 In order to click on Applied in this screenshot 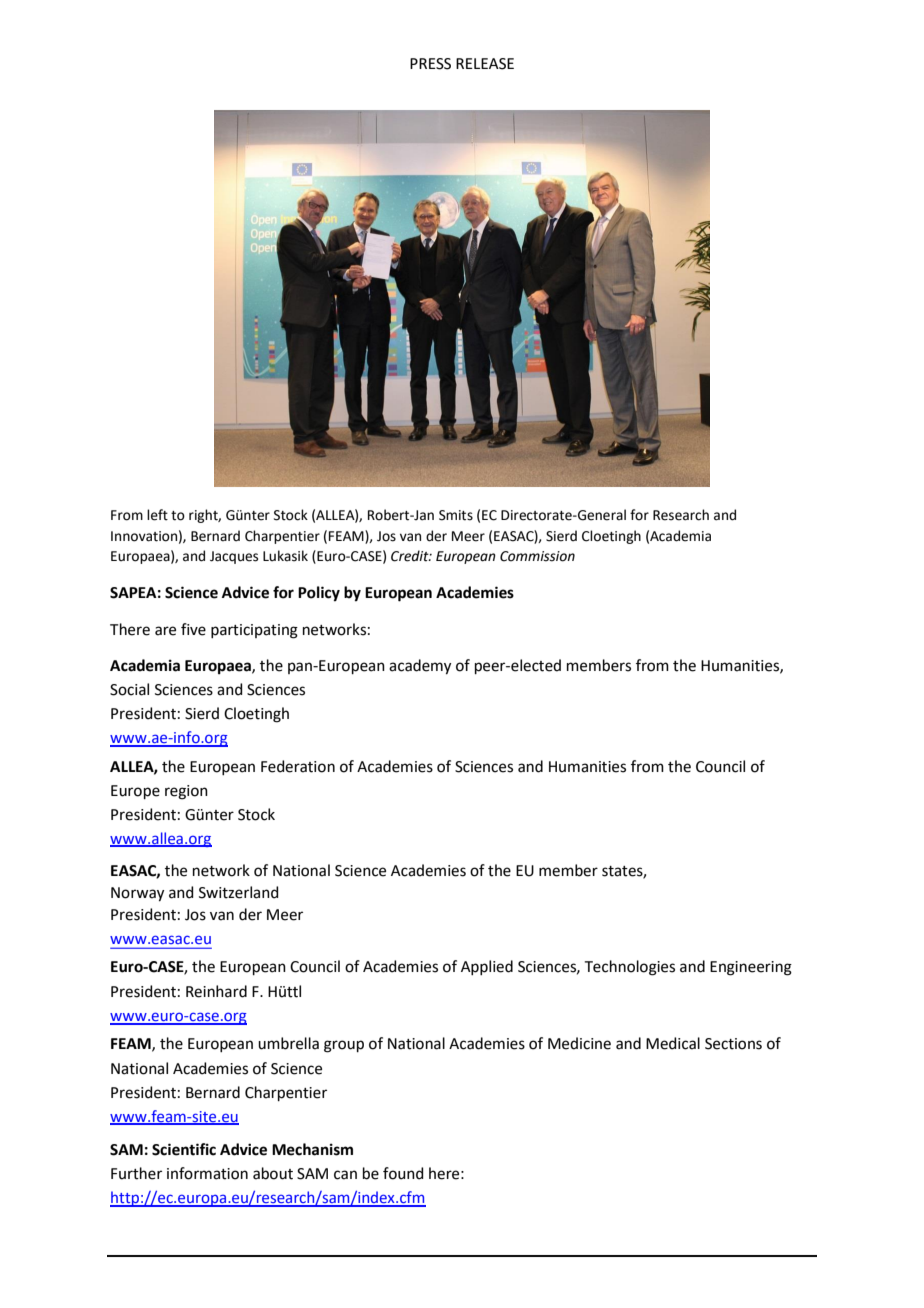, I will do `click(487, 967)`.
